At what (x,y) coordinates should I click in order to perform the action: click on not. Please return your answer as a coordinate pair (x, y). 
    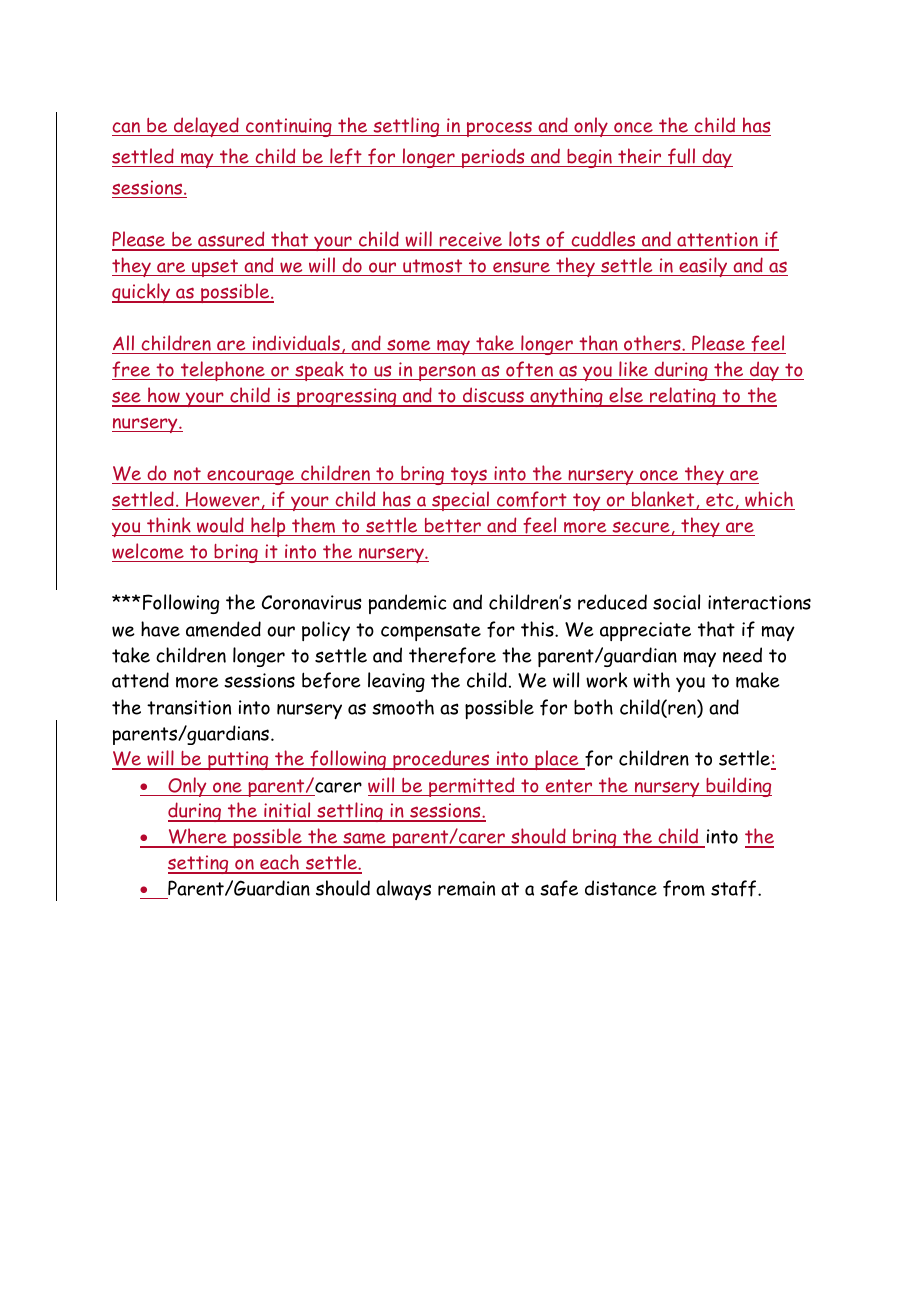
    Looking at the image, I should click on (187, 474).
